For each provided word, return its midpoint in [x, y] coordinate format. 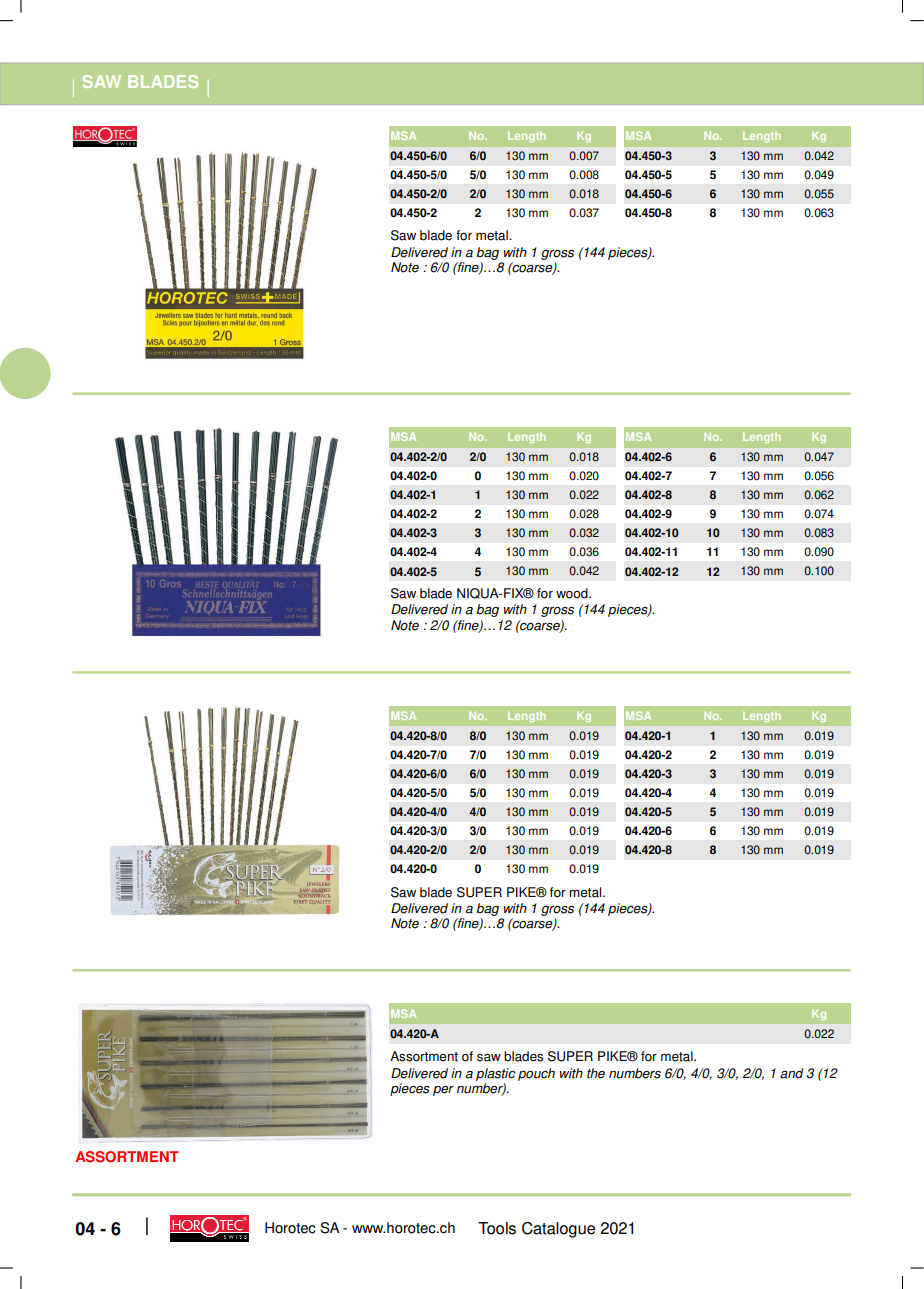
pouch [536, 1074]
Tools [497, 1228]
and [792, 1073]
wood [573, 593]
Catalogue [558, 1230]
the [596, 1073]
